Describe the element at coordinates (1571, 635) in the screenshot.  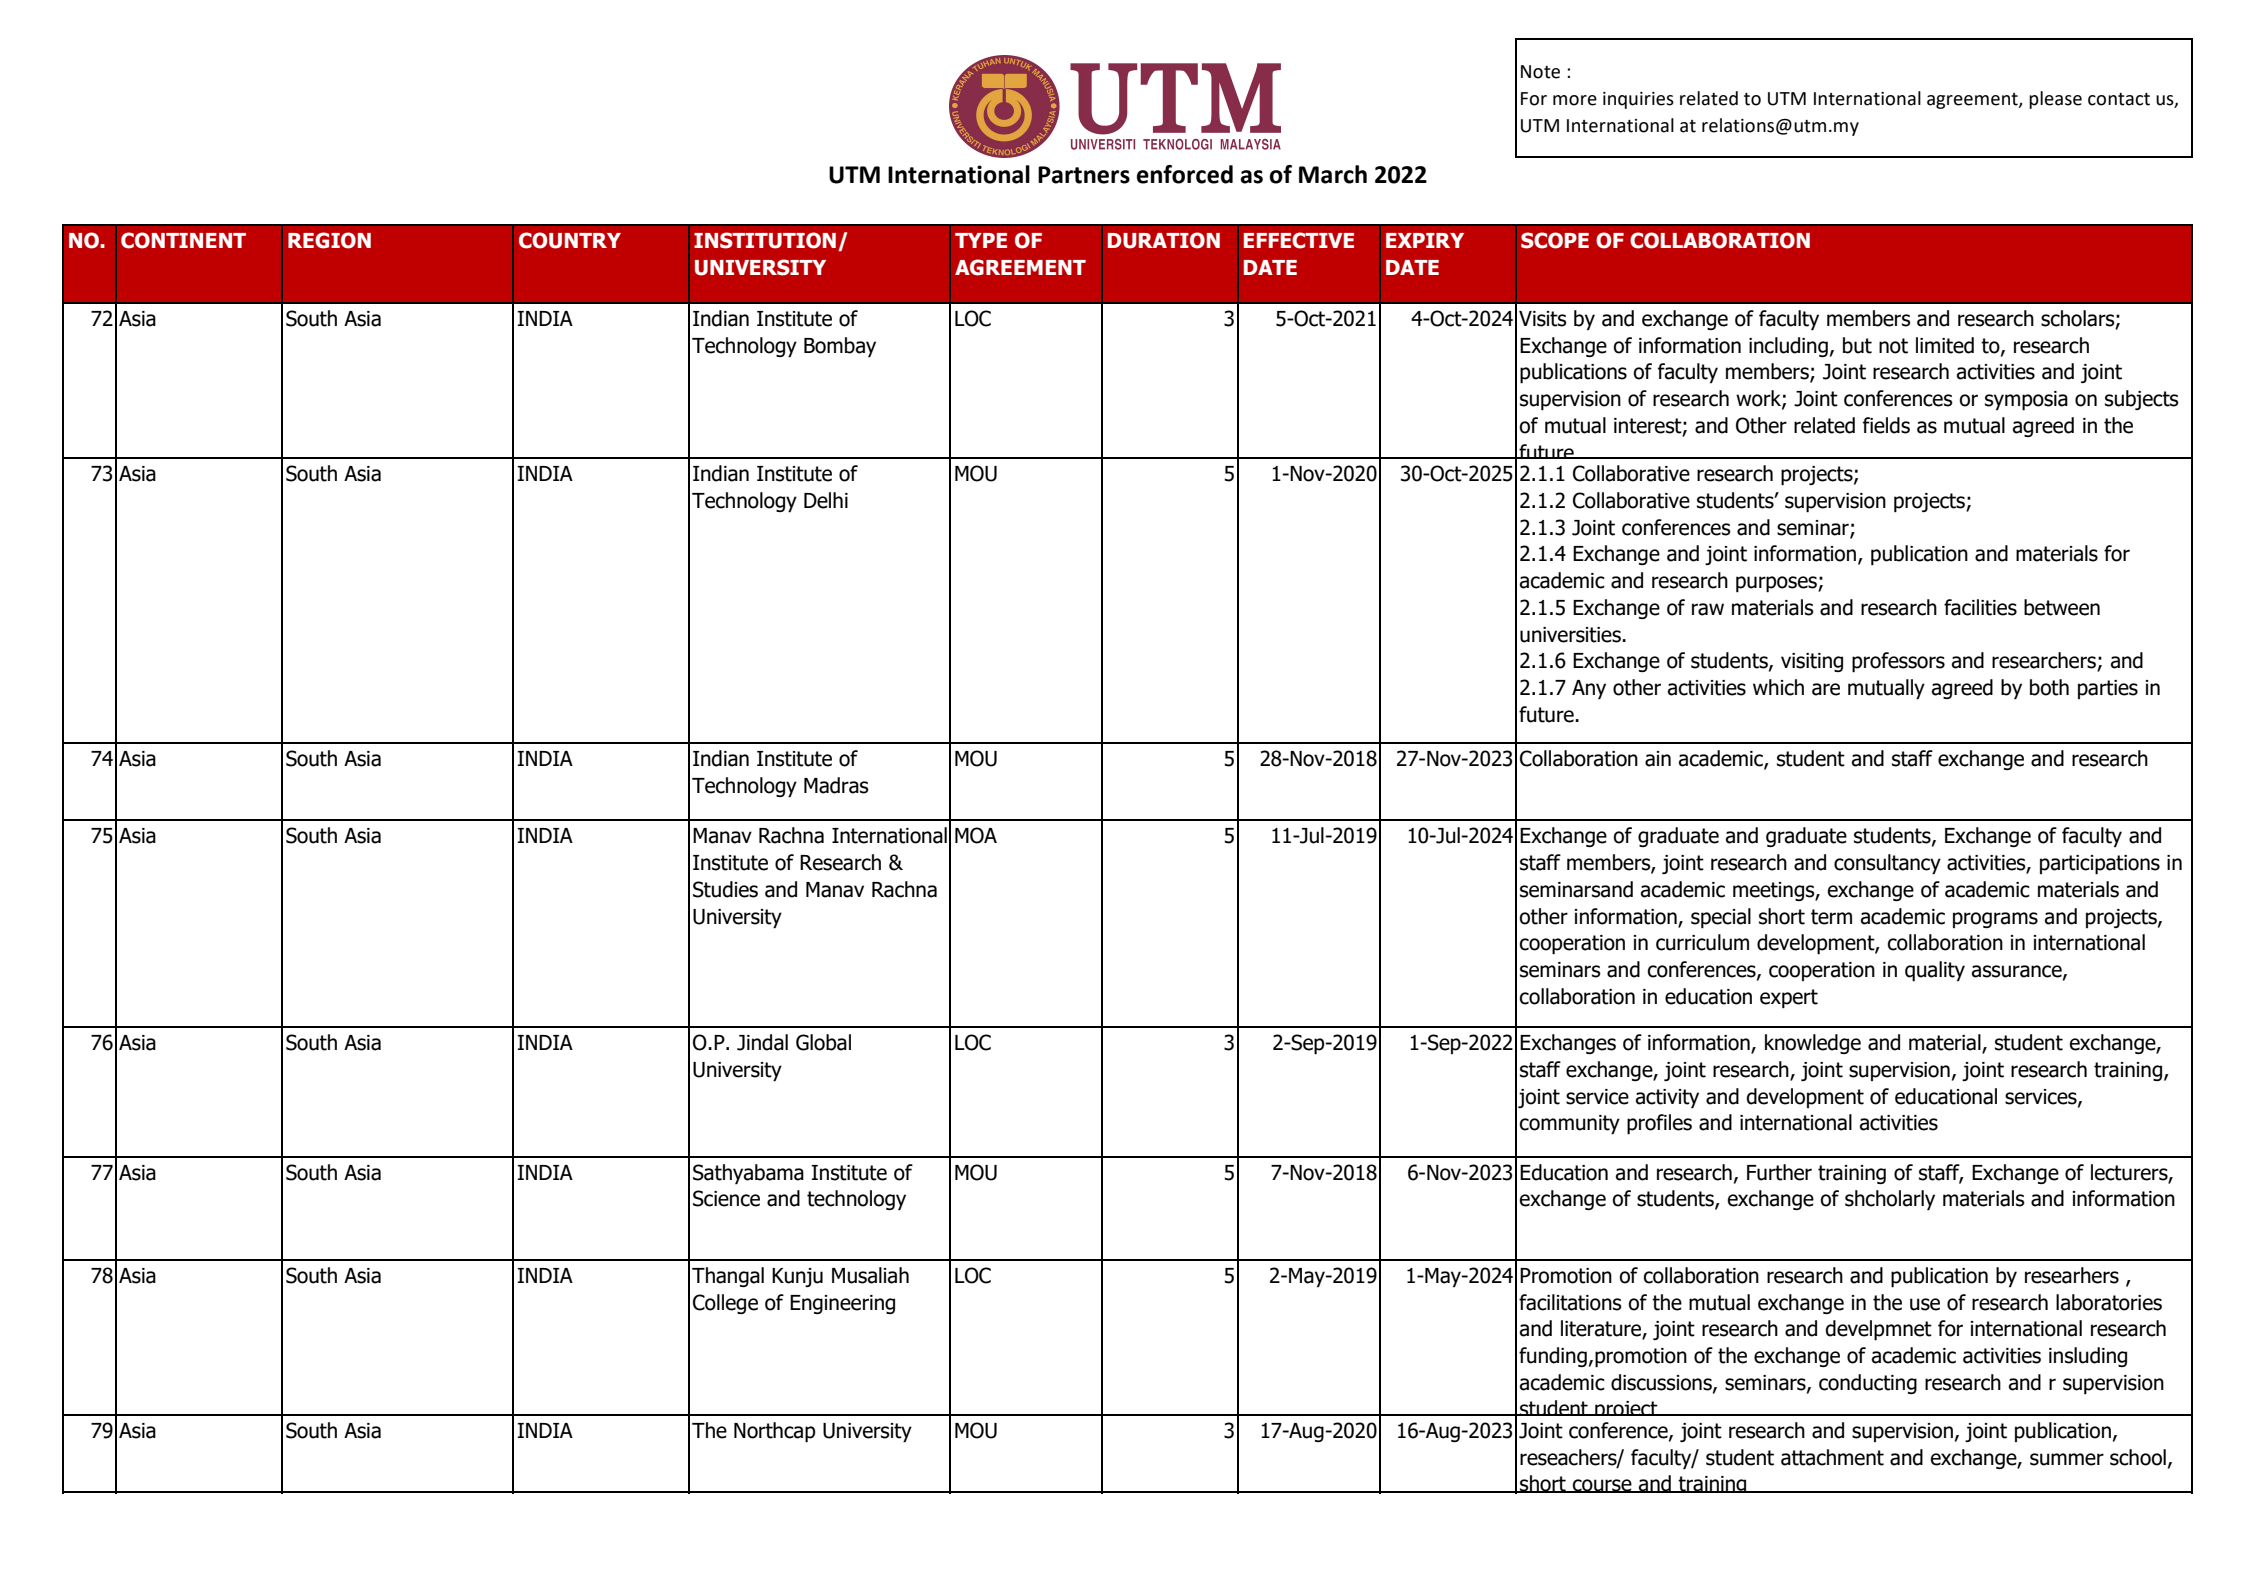
I see `universities` at that location.
